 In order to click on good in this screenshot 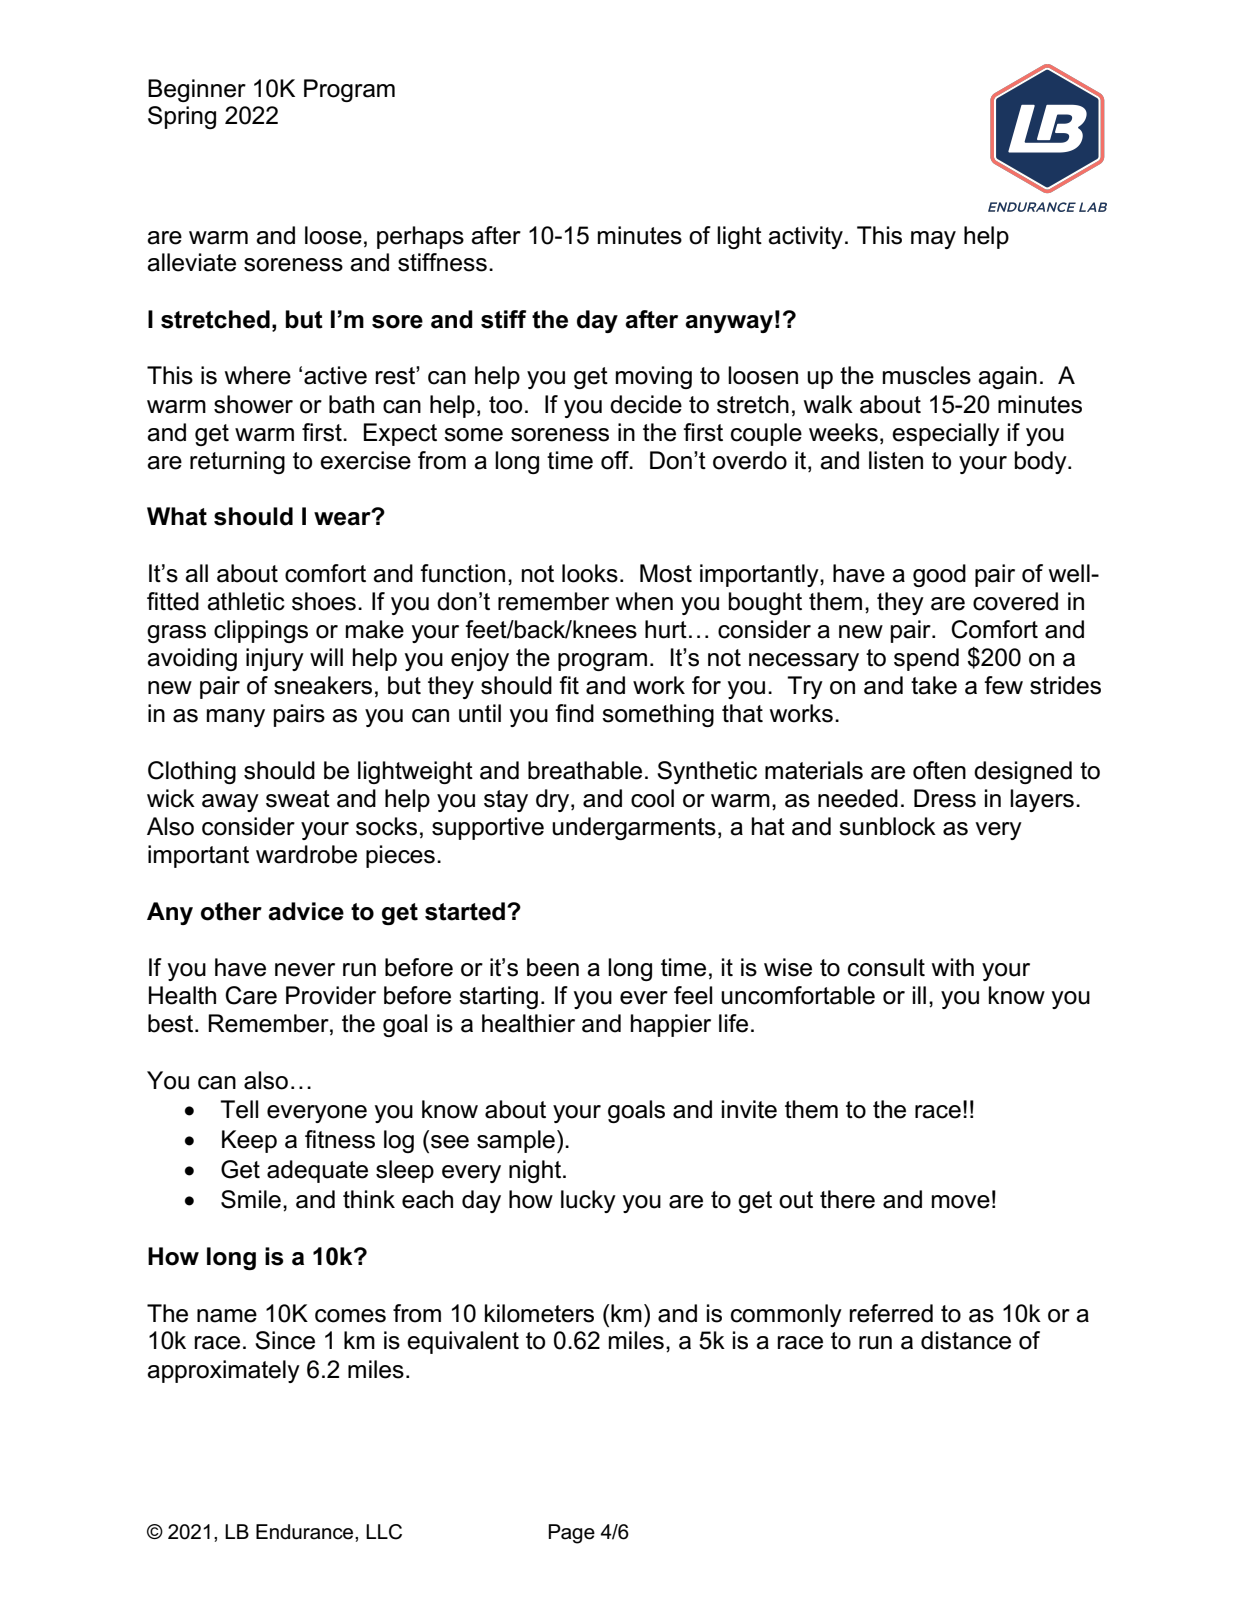, I will do `click(939, 575)`.
